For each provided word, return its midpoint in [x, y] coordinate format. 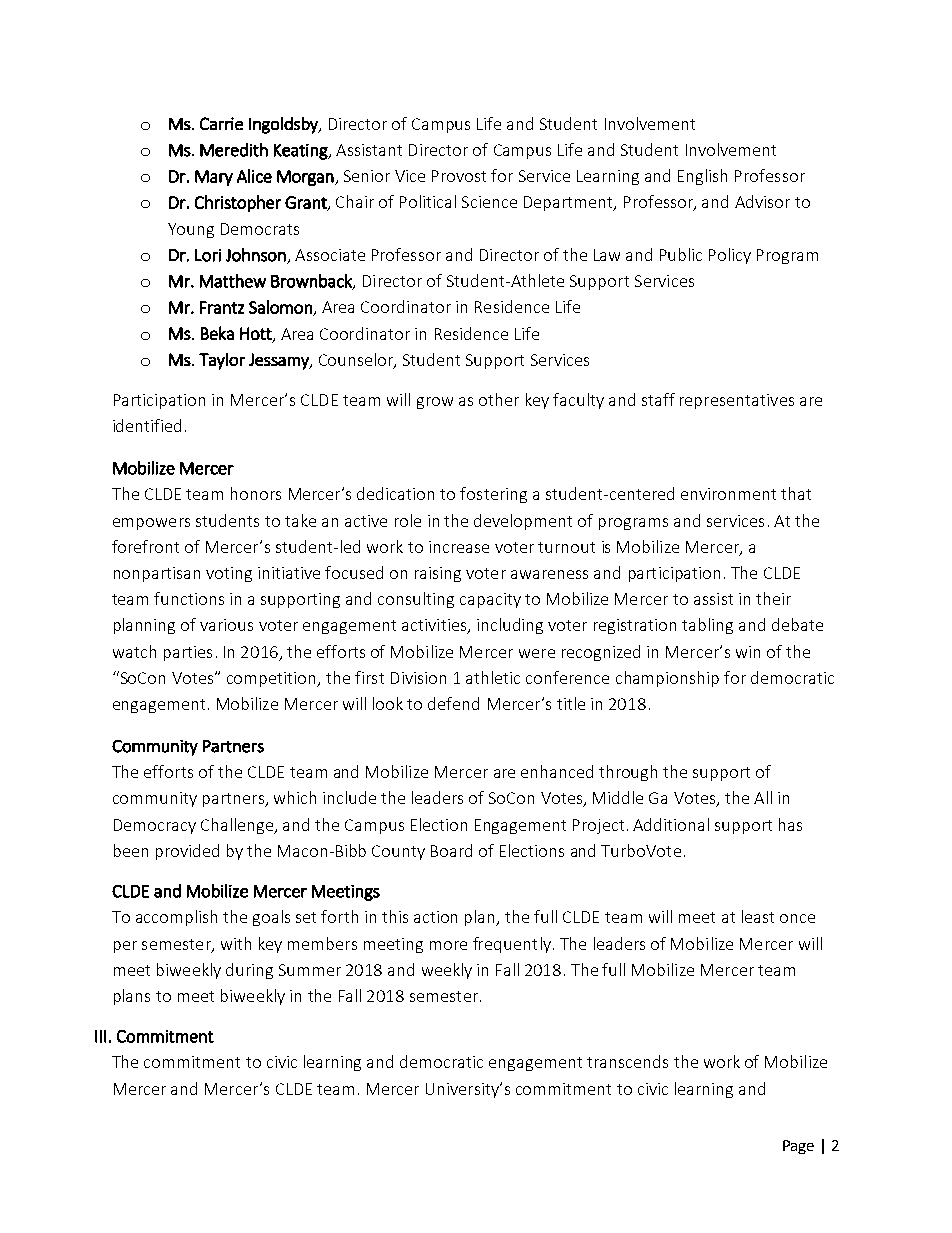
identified [147, 425]
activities [435, 626]
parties [188, 653]
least [758, 916]
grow [435, 403]
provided [187, 852]
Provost [459, 176]
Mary [214, 178]
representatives [737, 401]
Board [451, 850]
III [100, 1036]
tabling [707, 626]
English [702, 177]
